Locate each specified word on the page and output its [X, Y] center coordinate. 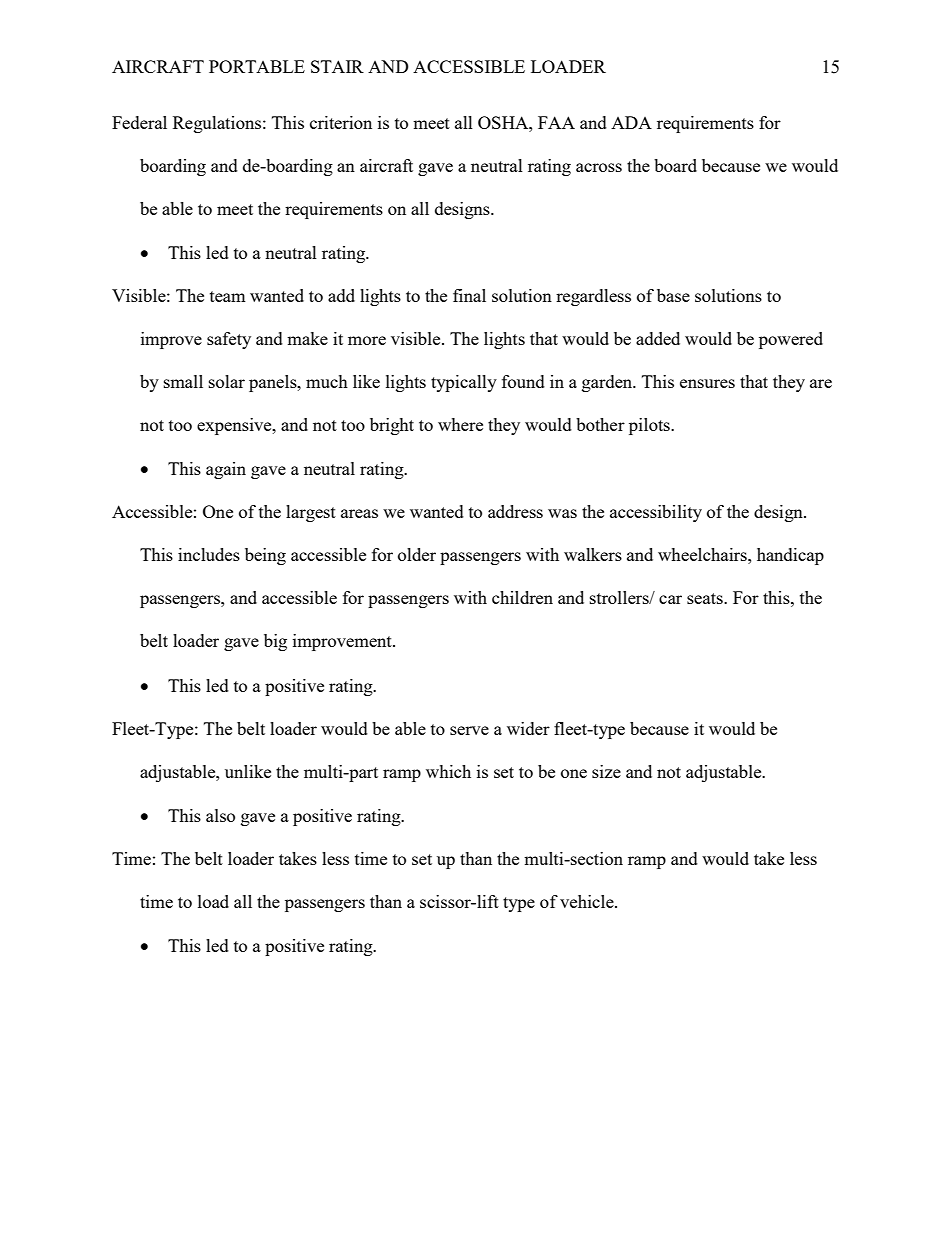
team [228, 296]
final [469, 295]
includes [209, 554]
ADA [631, 122]
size [606, 771]
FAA [556, 122]
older [417, 554]
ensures [707, 383]
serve [469, 730]
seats [706, 598]
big [275, 642]
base [673, 295]
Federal [139, 122]
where [460, 424]
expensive [235, 426]
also [220, 815]
